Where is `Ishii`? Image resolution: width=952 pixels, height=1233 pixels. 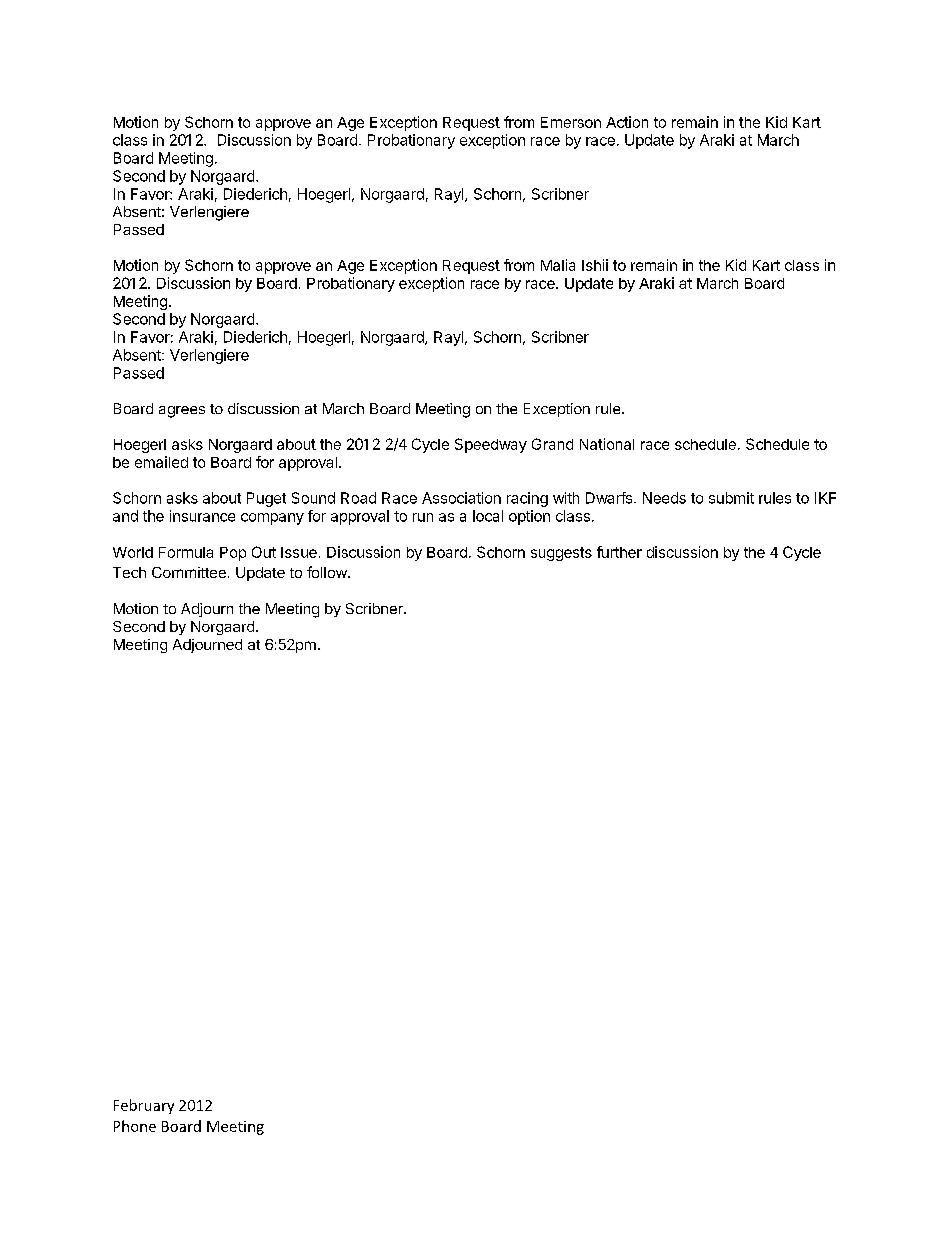 Ishii is located at coordinates (595, 265).
